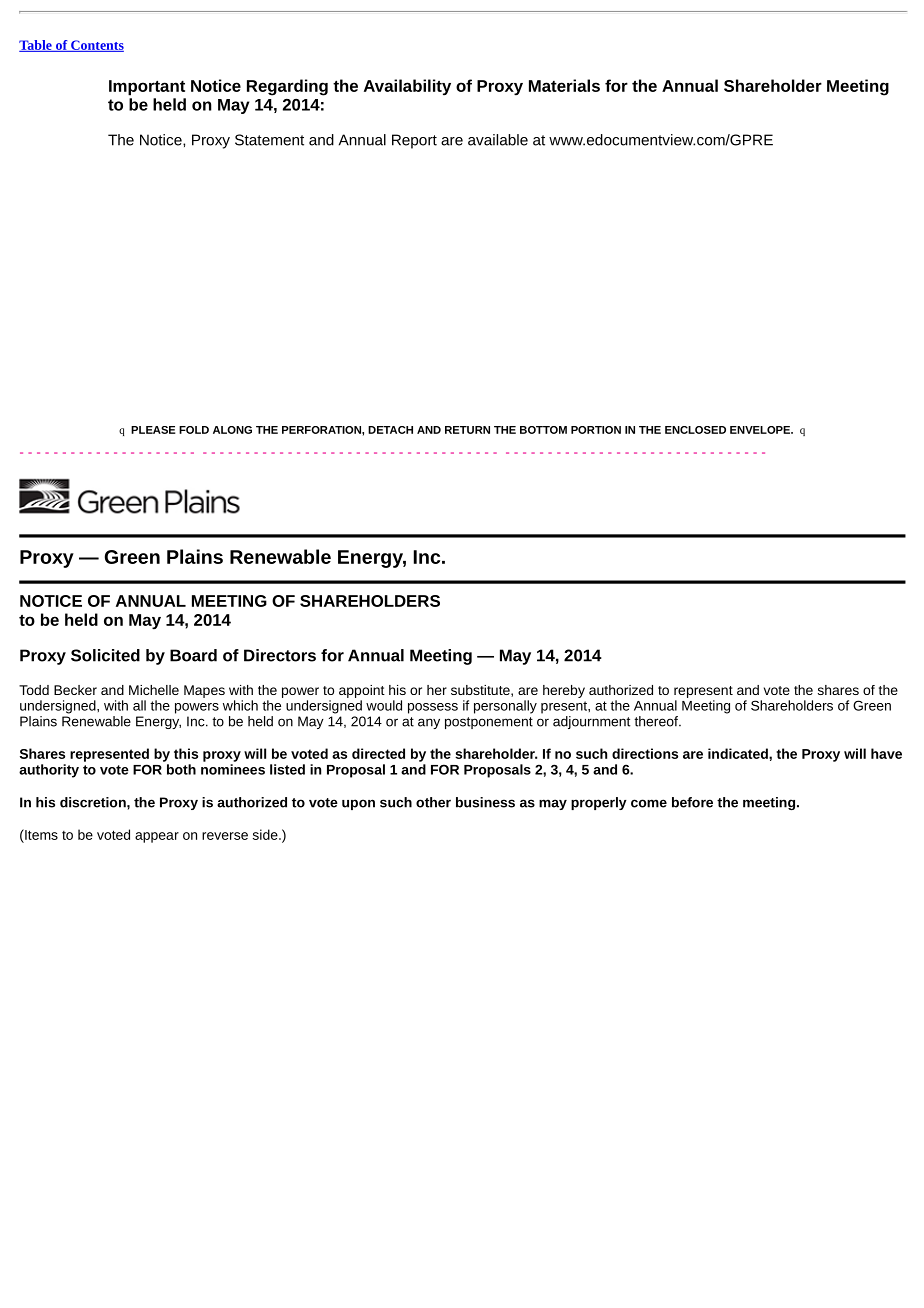  Describe the element at coordinates (467, 430) in the screenshot. I see `RETURN` at that location.
